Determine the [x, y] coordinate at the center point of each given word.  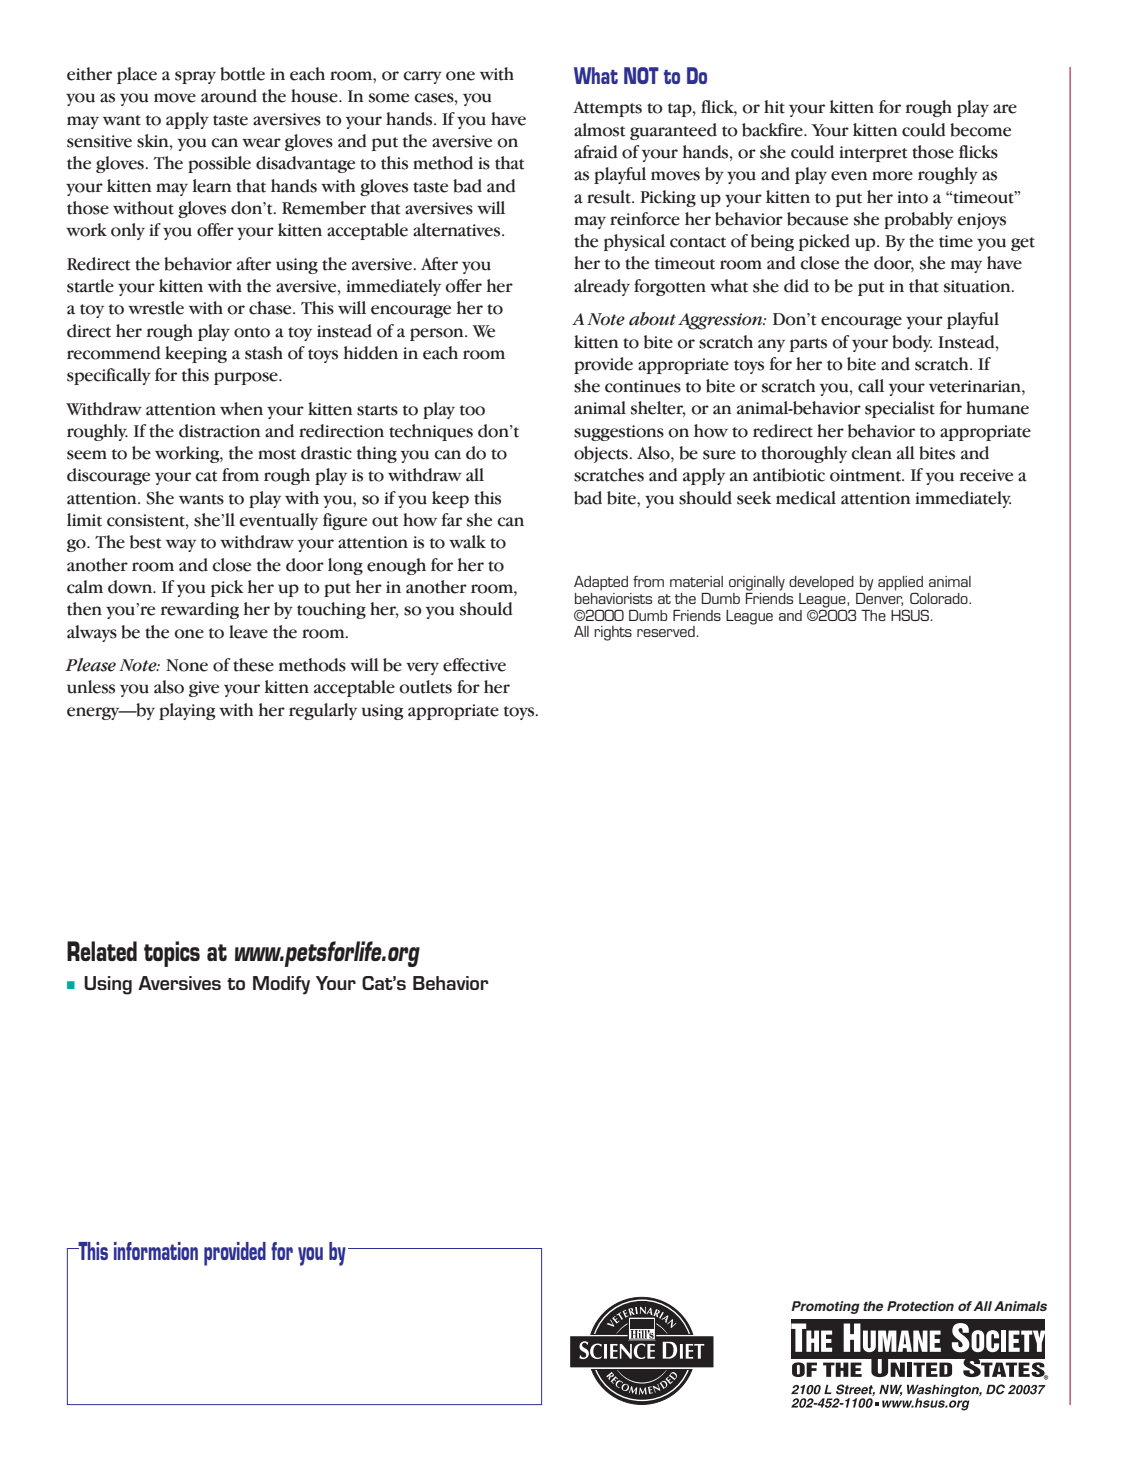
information [156, 1251]
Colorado [940, 598]
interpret [873, 154]
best [145, 542]
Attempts [607, 109]
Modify [281, 985]
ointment [867, 475]
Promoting [825, 1307]
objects [602, 454]
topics [172, 954]
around [229, 96]
